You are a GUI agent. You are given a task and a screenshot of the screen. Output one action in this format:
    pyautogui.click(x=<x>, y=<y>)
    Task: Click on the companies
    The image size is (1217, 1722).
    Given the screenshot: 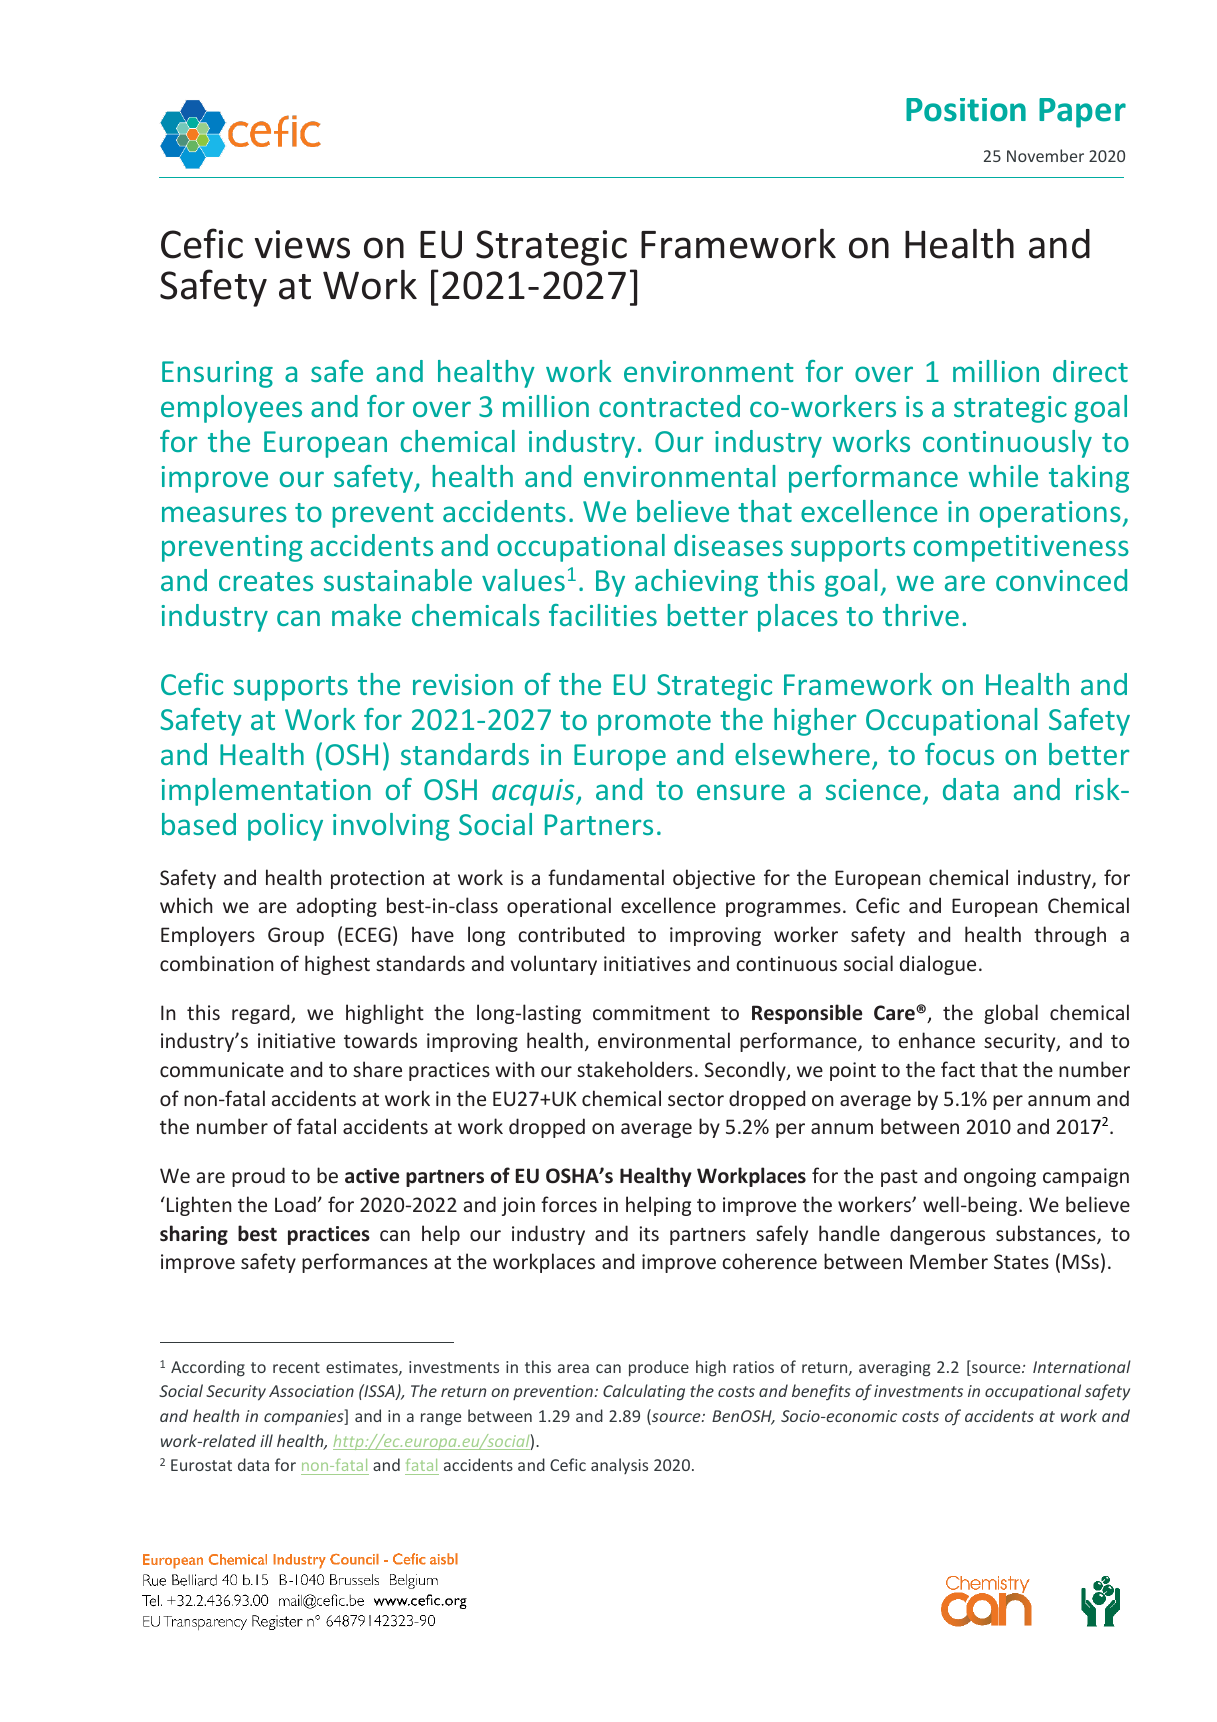 What is the action you would take?
    pyautogui.click(x=305, y=1417)
